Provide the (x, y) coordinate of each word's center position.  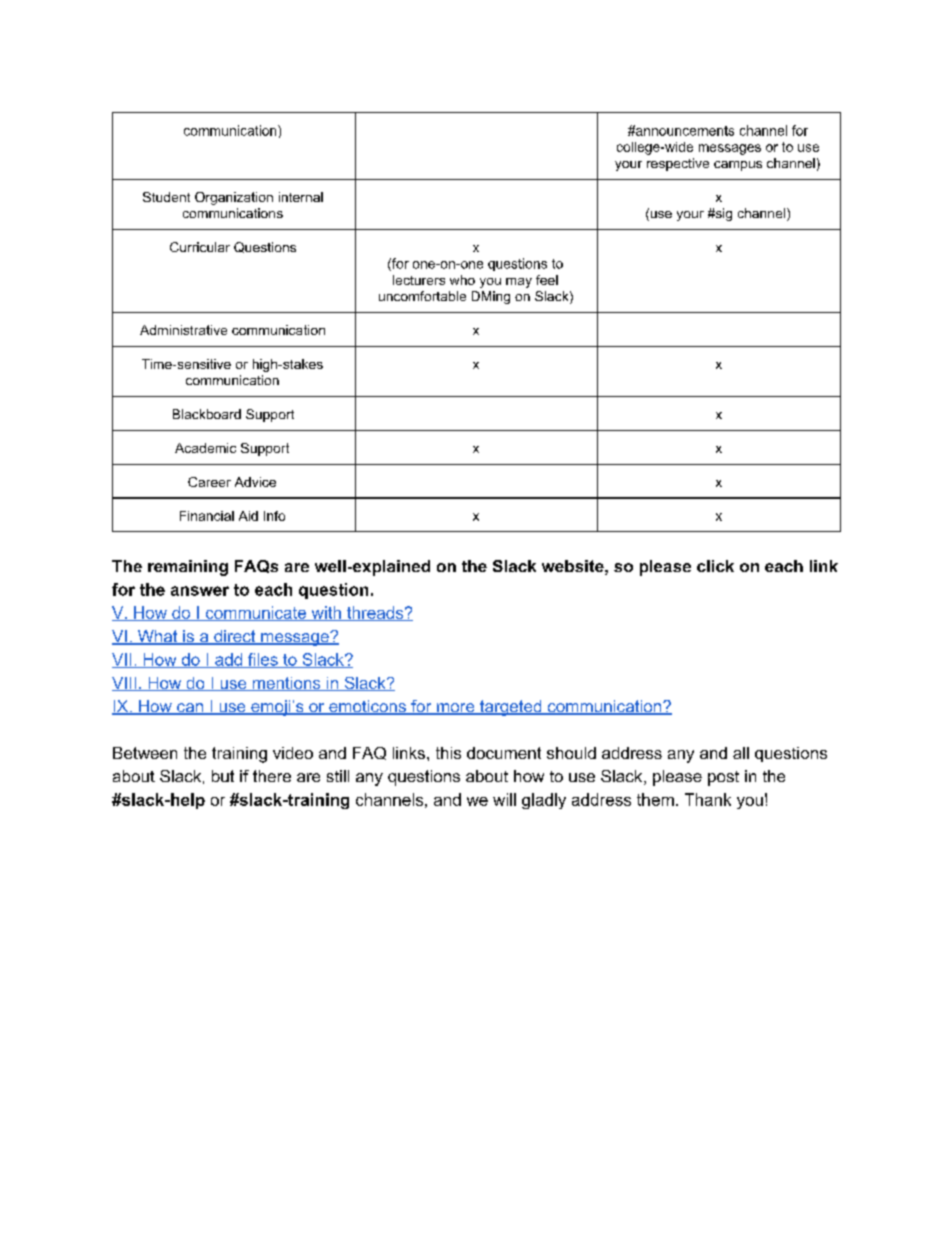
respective (678, 164)
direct (235, 637)
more (456, 709)
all (741, 753)
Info (274, 516)
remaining (188, 568)
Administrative (183, 330)
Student (166, 197)
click (715, 566)
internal (301, 197)
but (223, 776)
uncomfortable (422, 296)
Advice (255, 482)
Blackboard (207, 414)
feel (547, 280)
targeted (511, 708)
